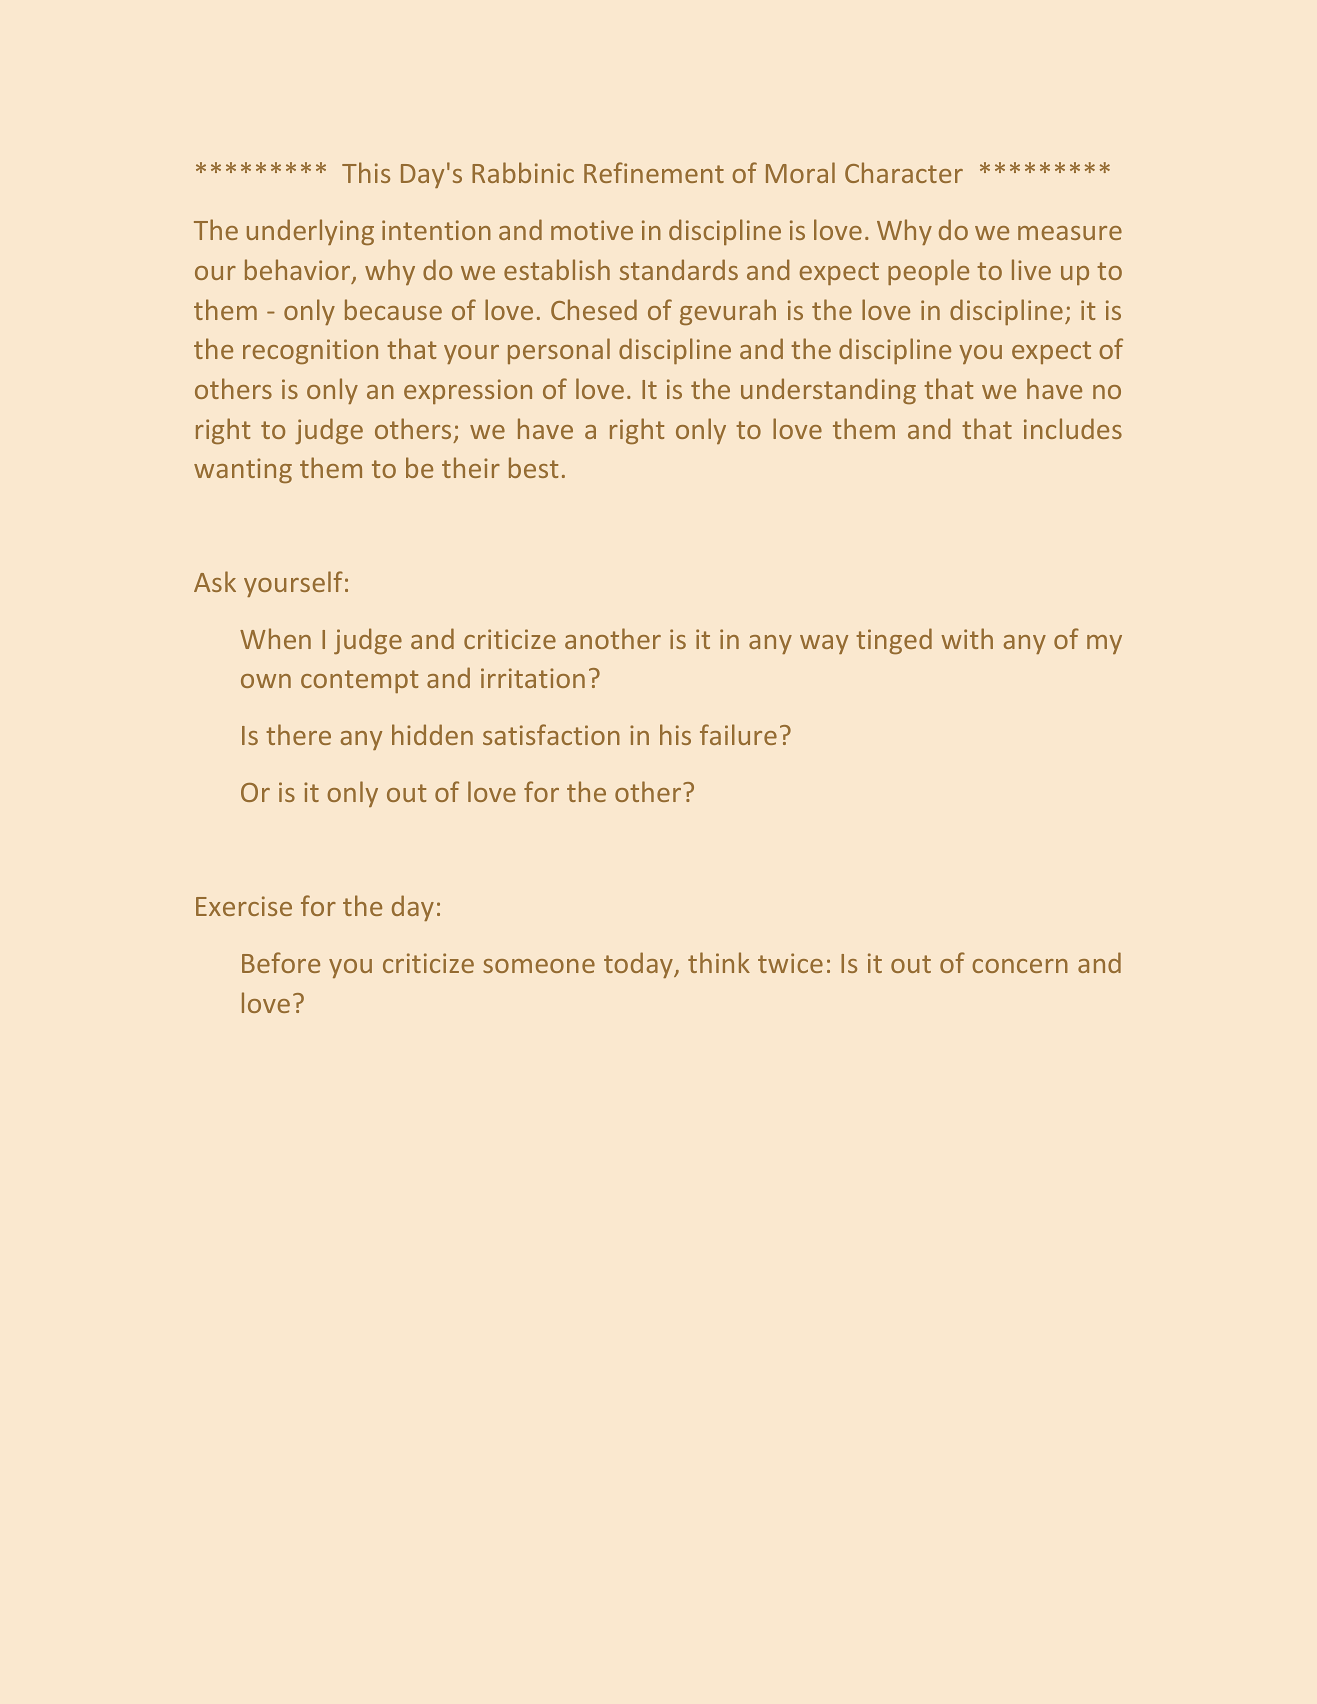 This screenshot has width=1317, height=1704. I want to click on Ask, so click(215, 581).
